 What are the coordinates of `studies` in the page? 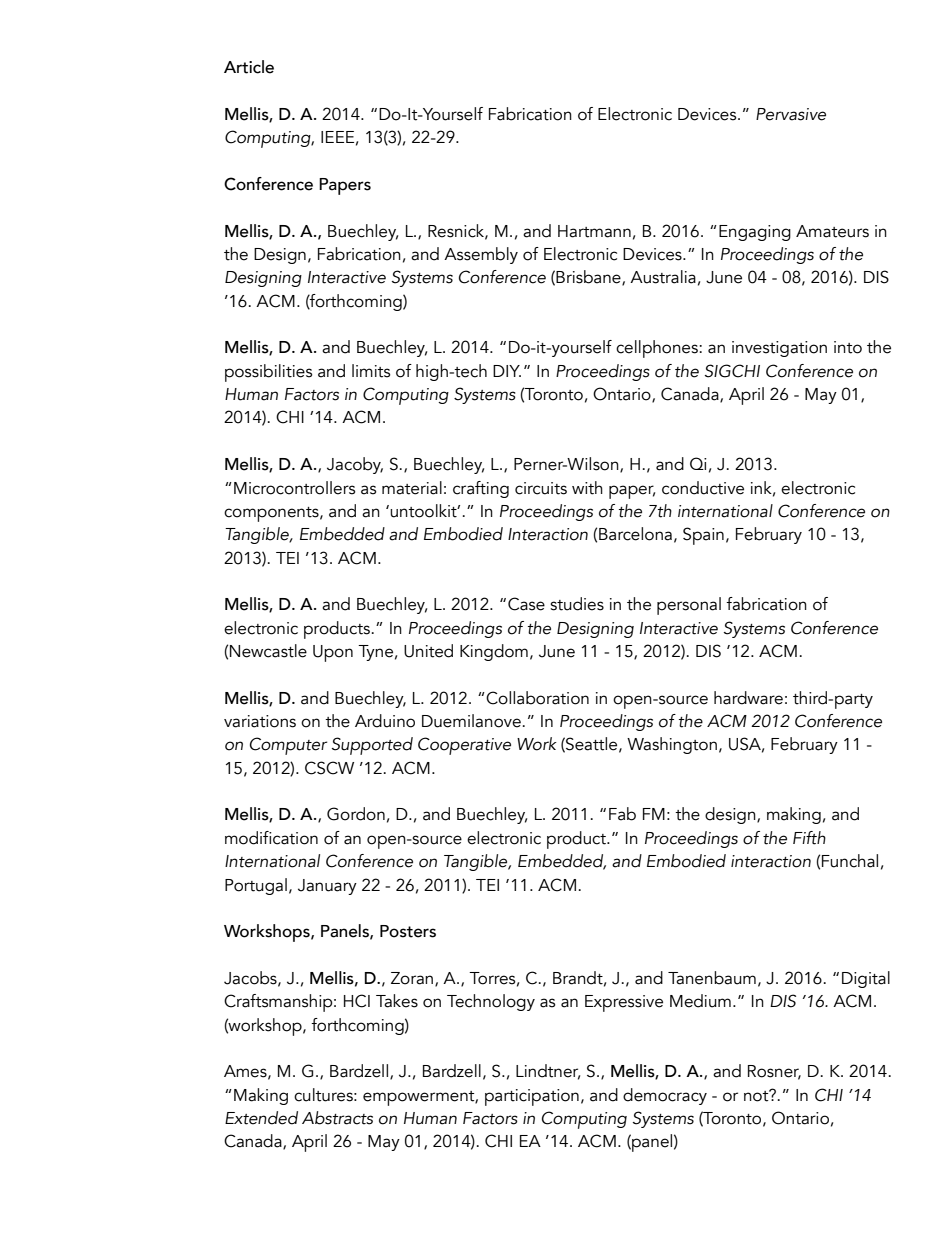 It's located at (577, 604).
